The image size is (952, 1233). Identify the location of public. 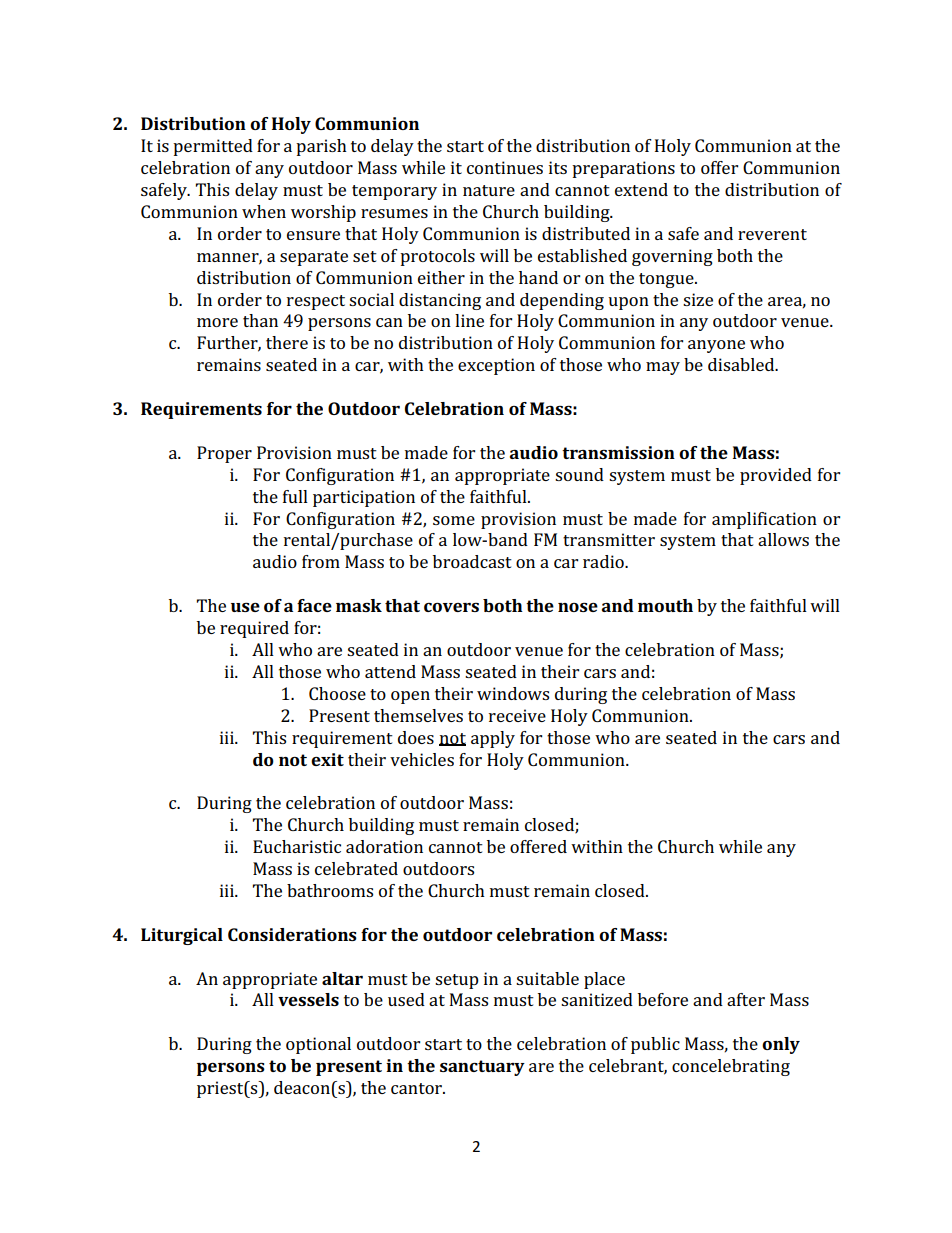
(655, 1045).
